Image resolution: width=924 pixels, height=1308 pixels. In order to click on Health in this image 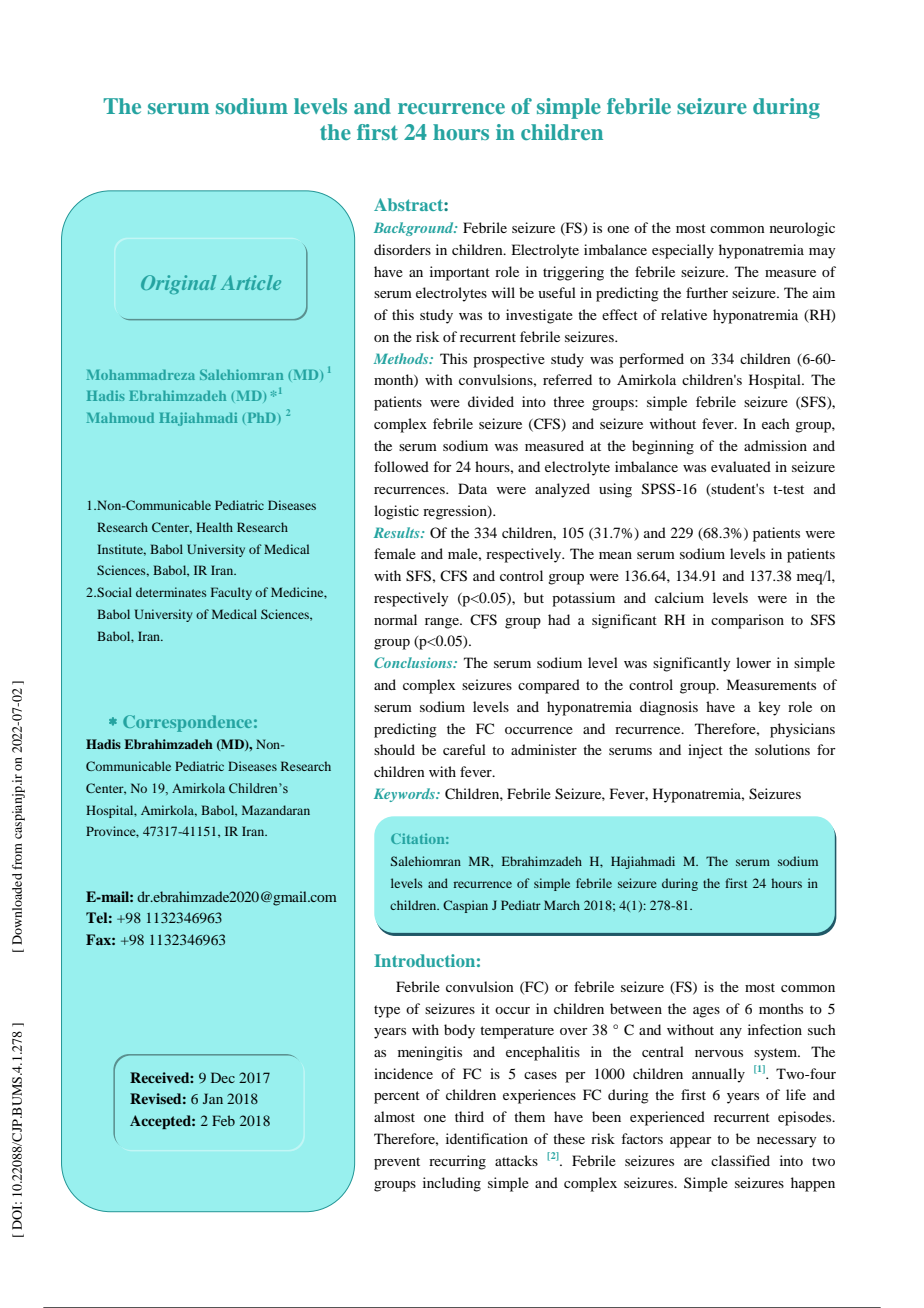, I will do `click(214, 527)`.
